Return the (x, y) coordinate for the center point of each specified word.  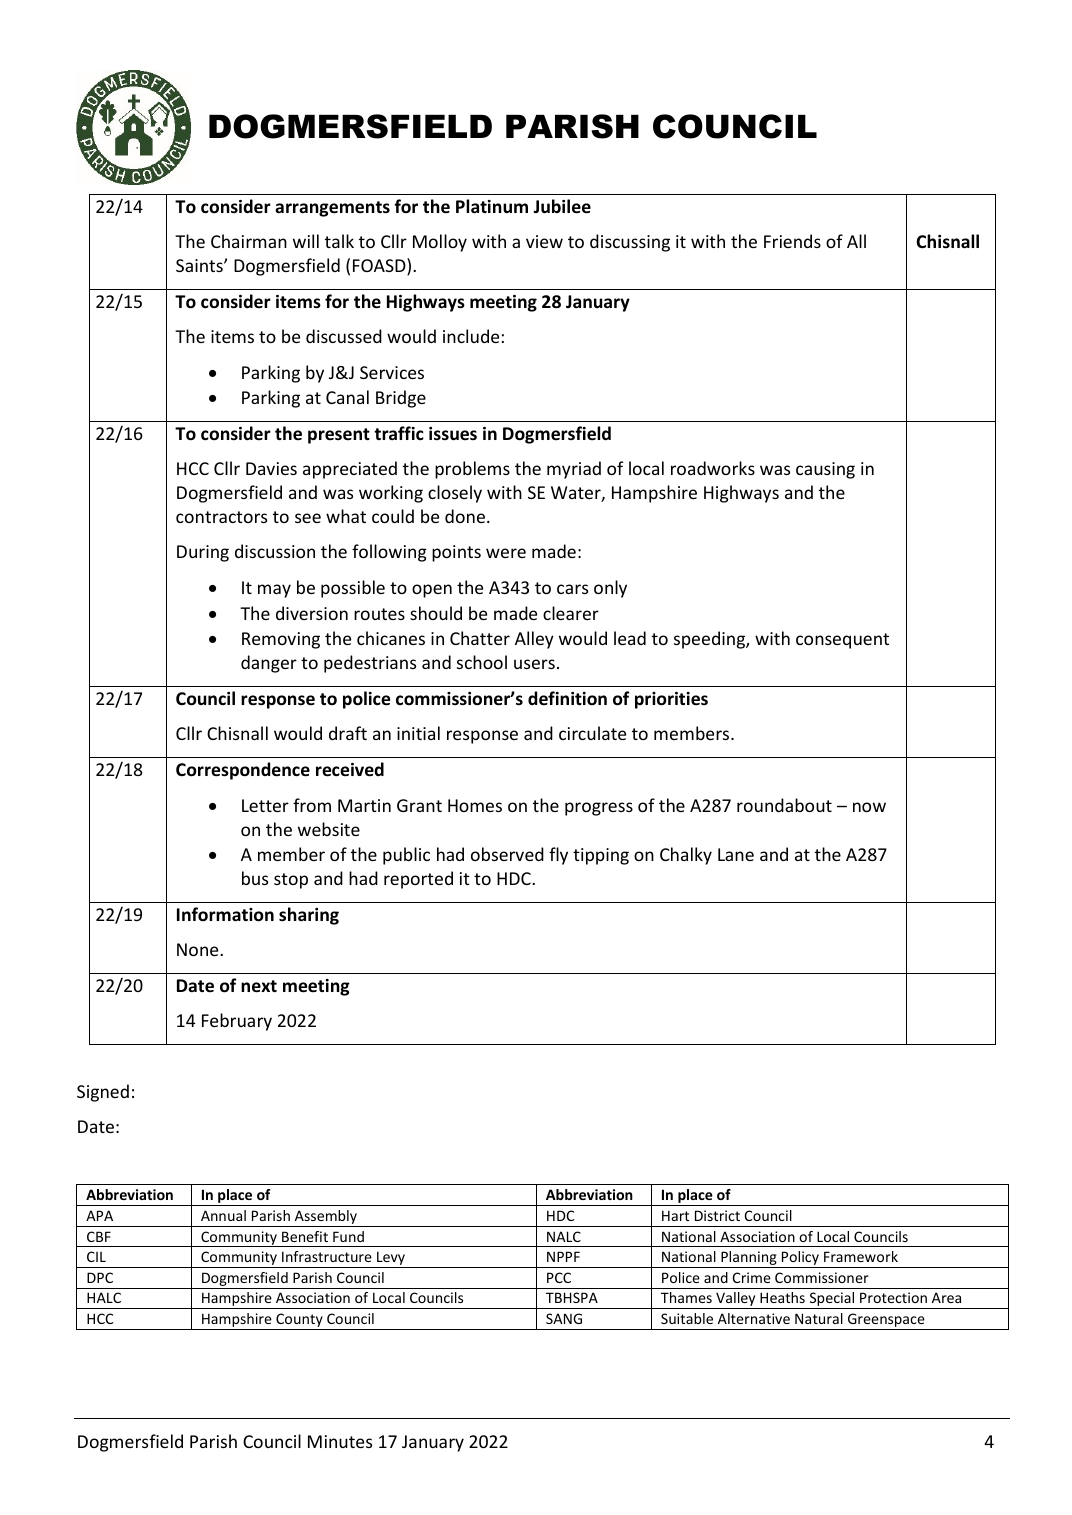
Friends (792, 241)
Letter (265, 805)
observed (507, 854)
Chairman (249, 241)
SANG (564, 1318)
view (544, 241)
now (869, 807)
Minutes (340, 1441)
